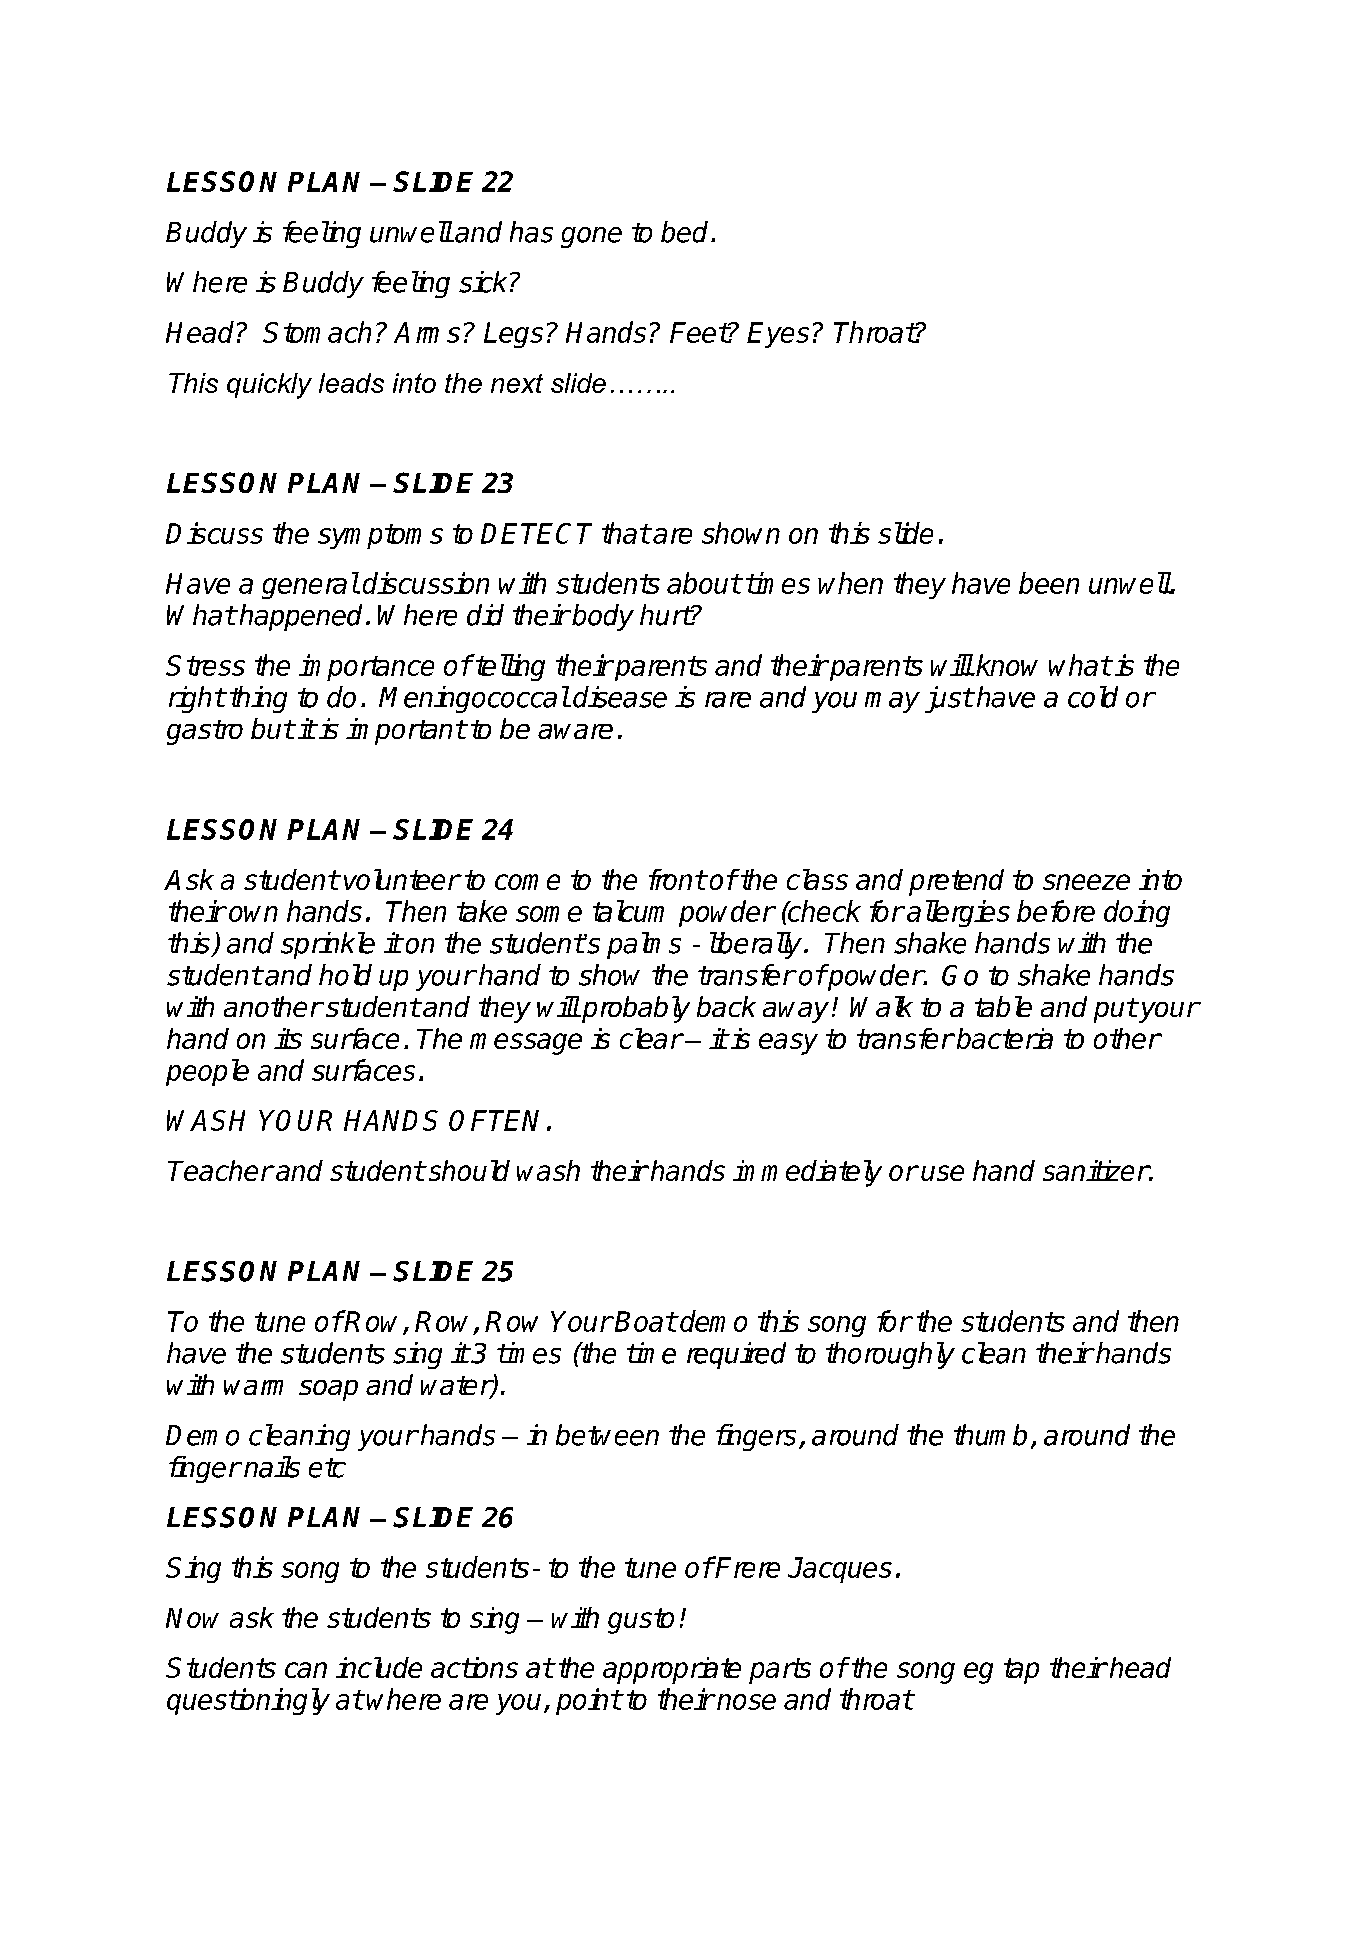 The width and height of the screenshot is (1371, 1939). What do you see at coordinates (644, 945) in the screenshot?
I see `palms` at bounding box center [644, 945].
